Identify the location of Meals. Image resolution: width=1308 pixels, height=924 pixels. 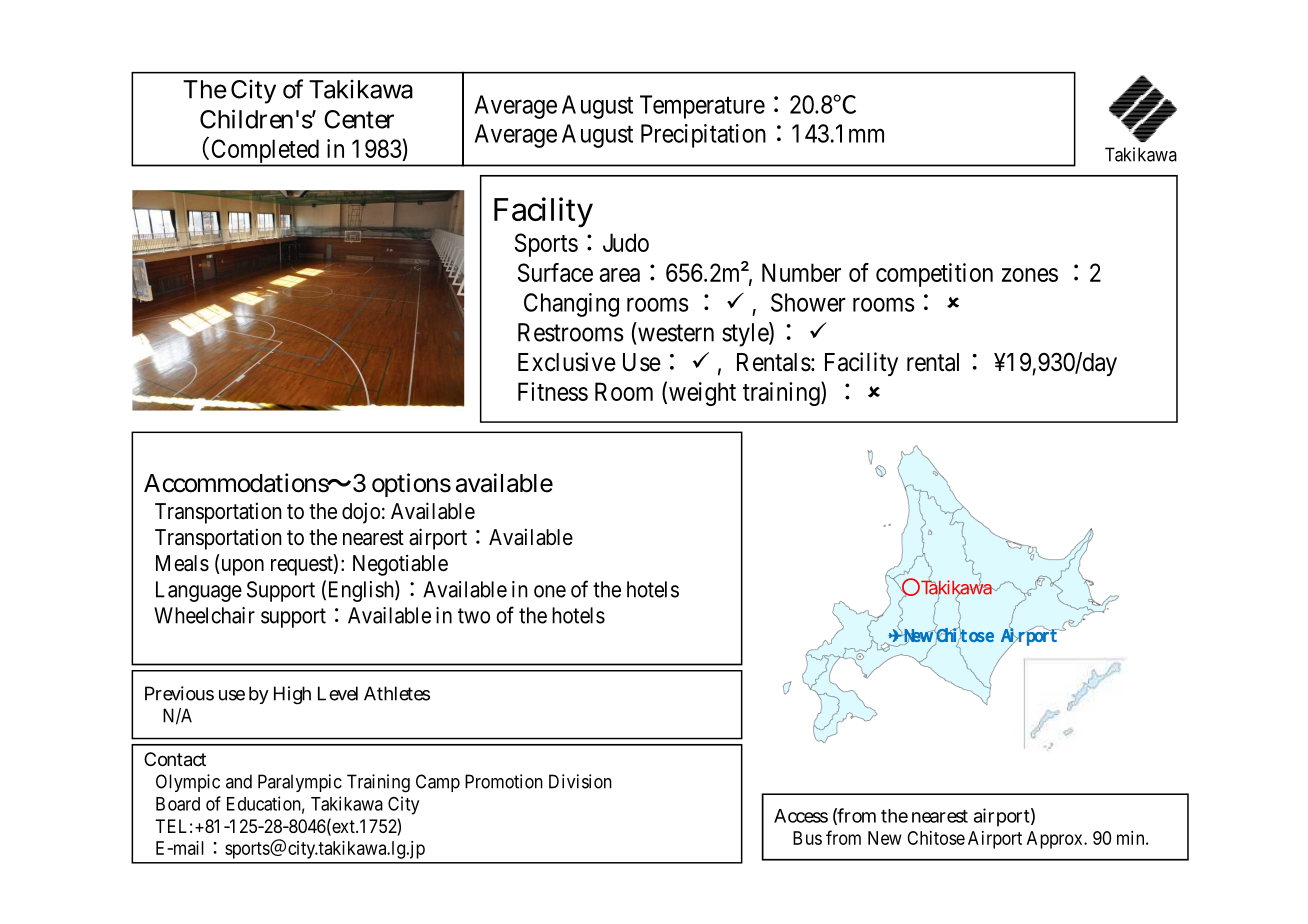
(182, 563).
